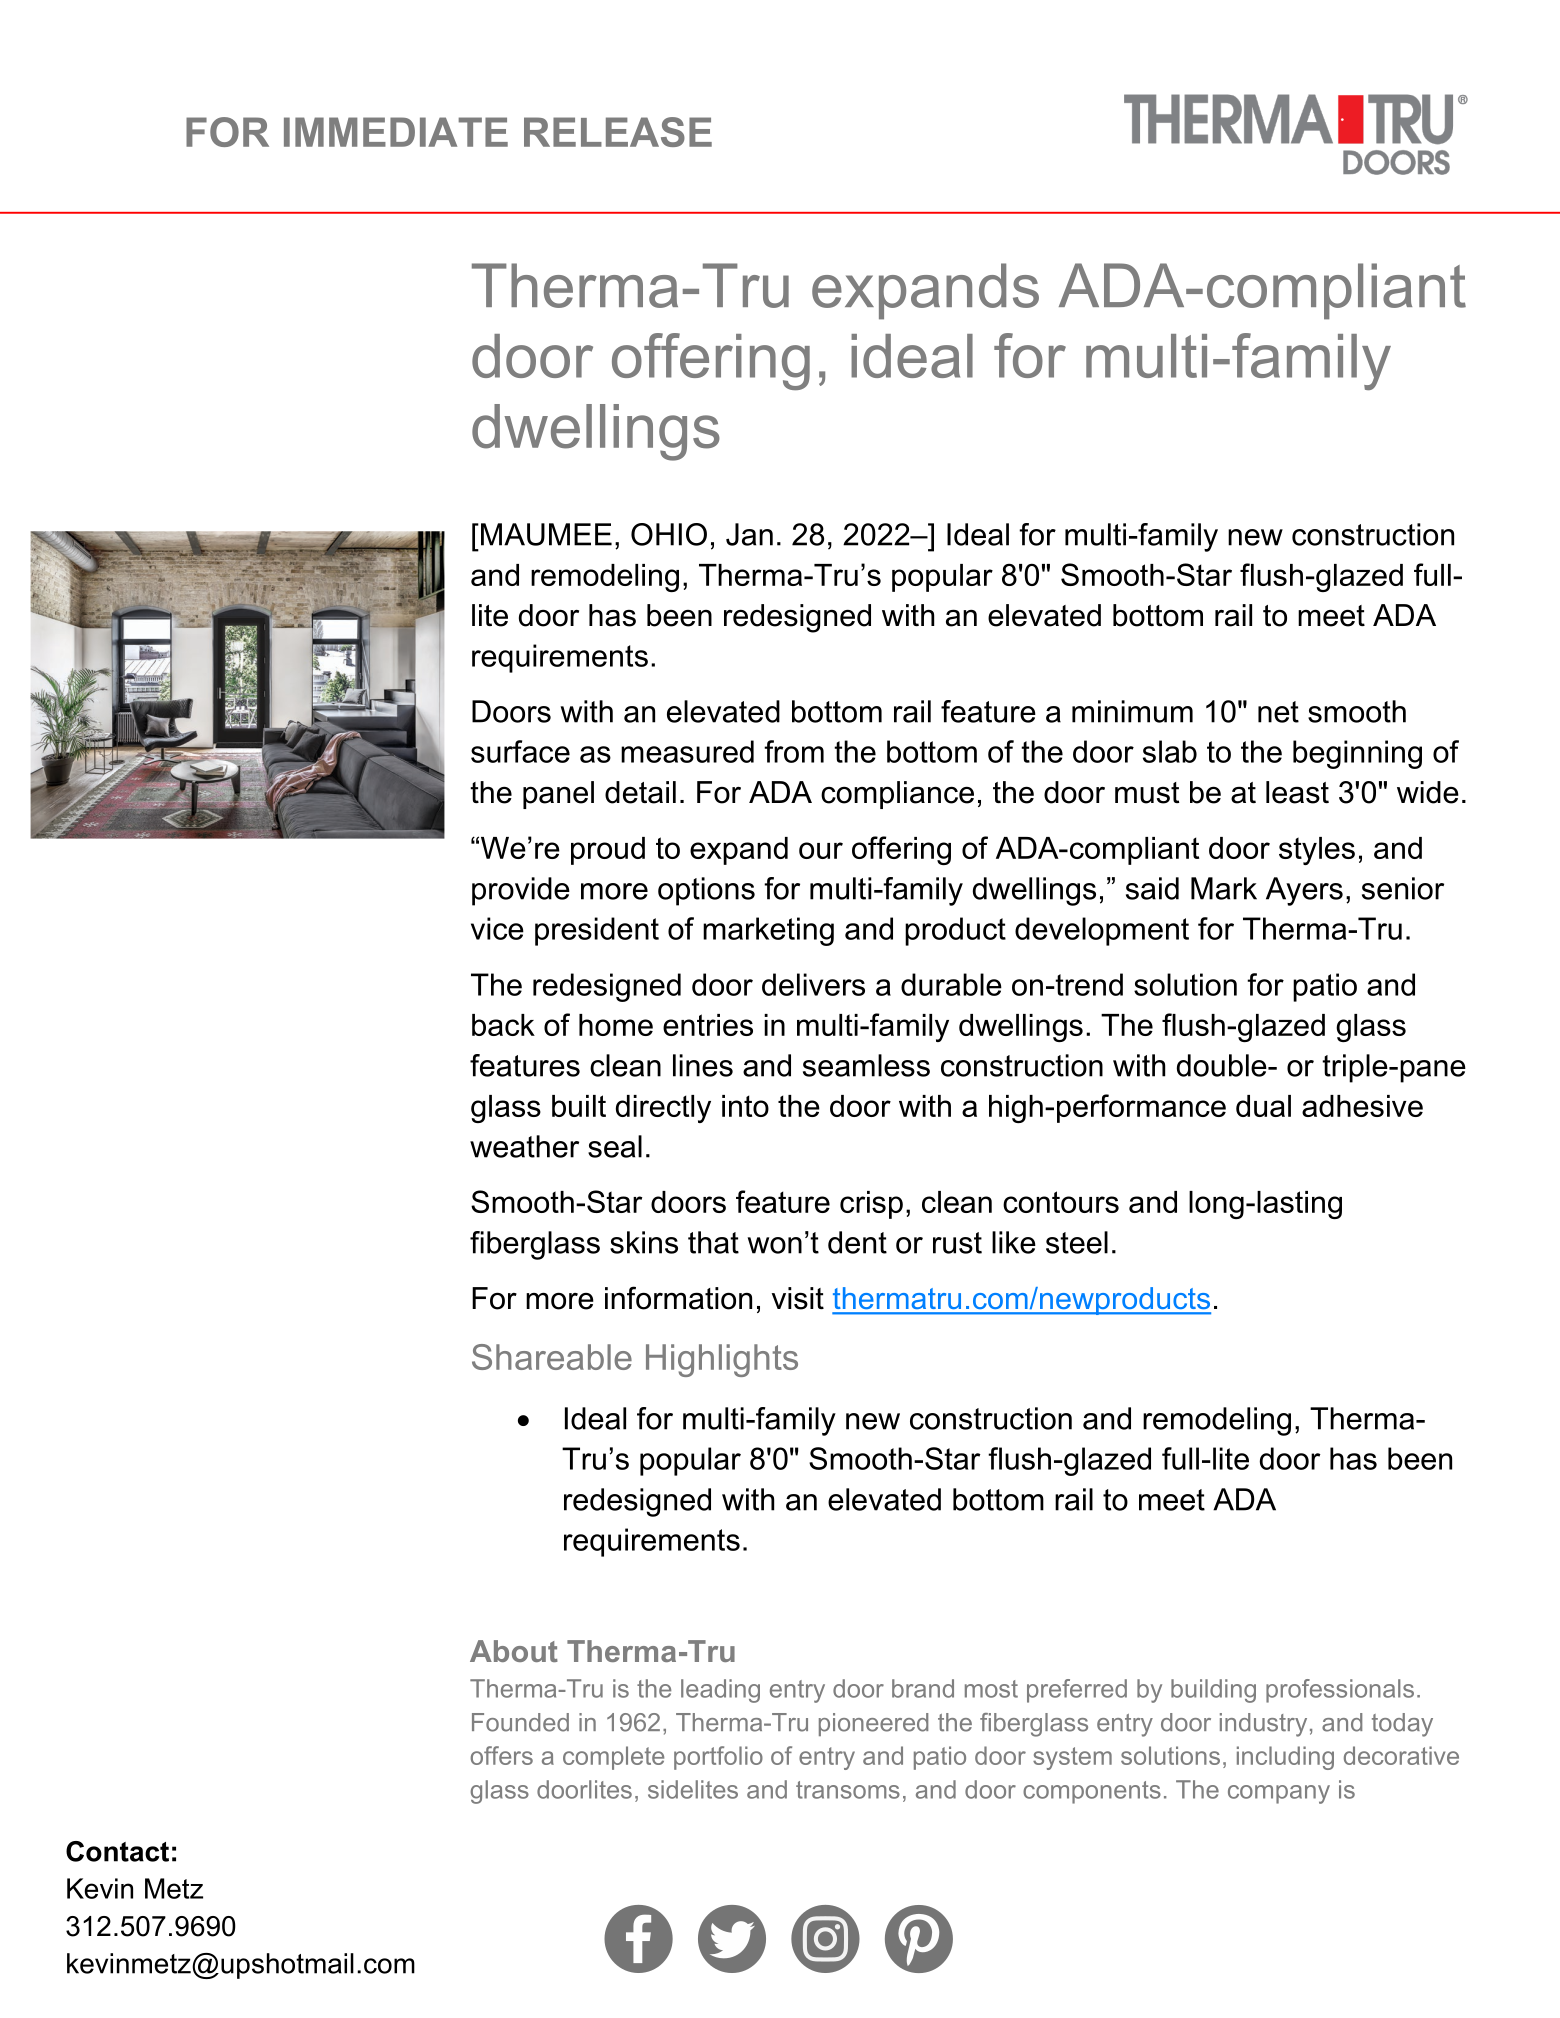 The width and height of the page is (1560, 2018). Describe the element at coordinates (1278, 712) in the page. I see `net` at that location.
